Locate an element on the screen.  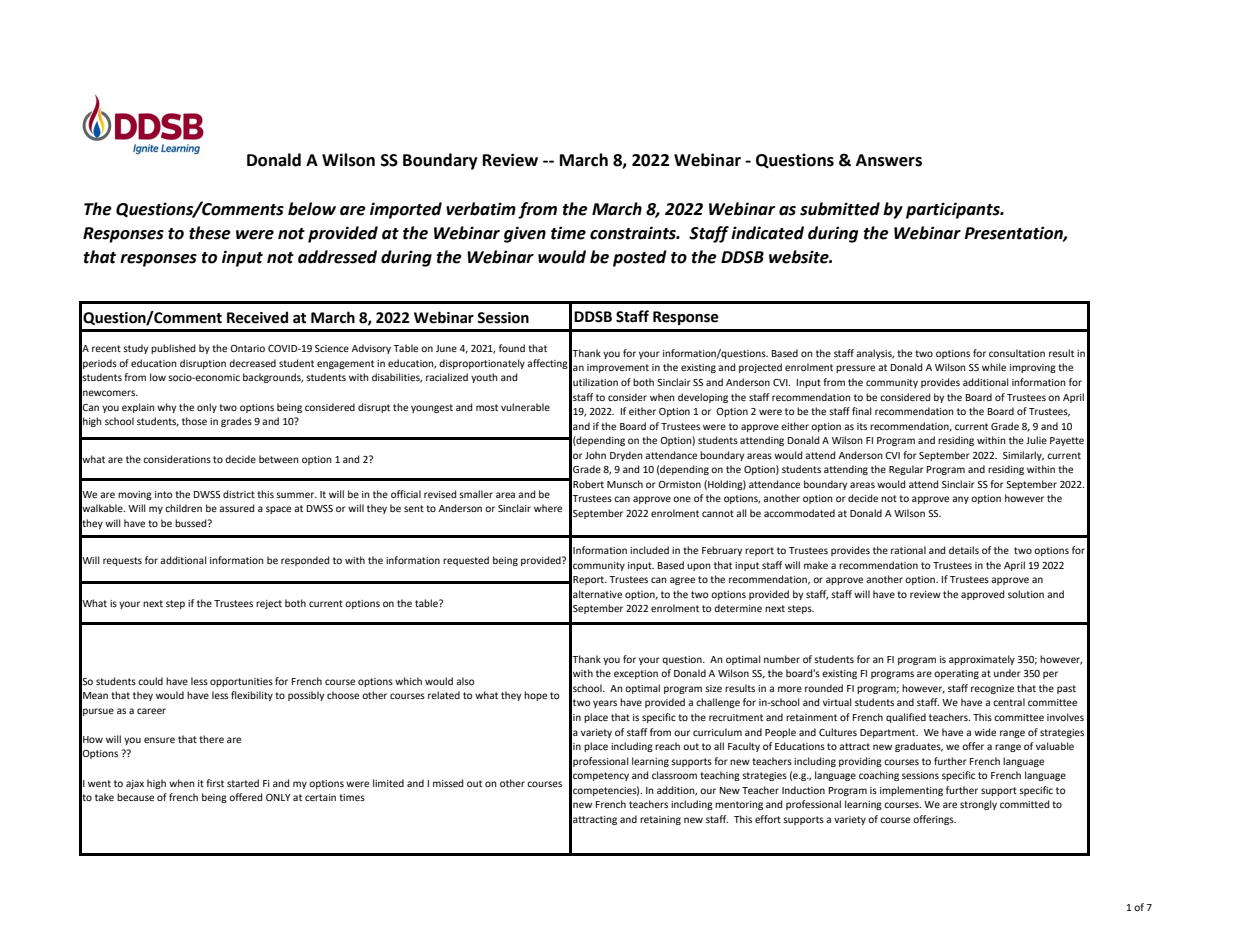
any is located at coordinates (960, 500).
